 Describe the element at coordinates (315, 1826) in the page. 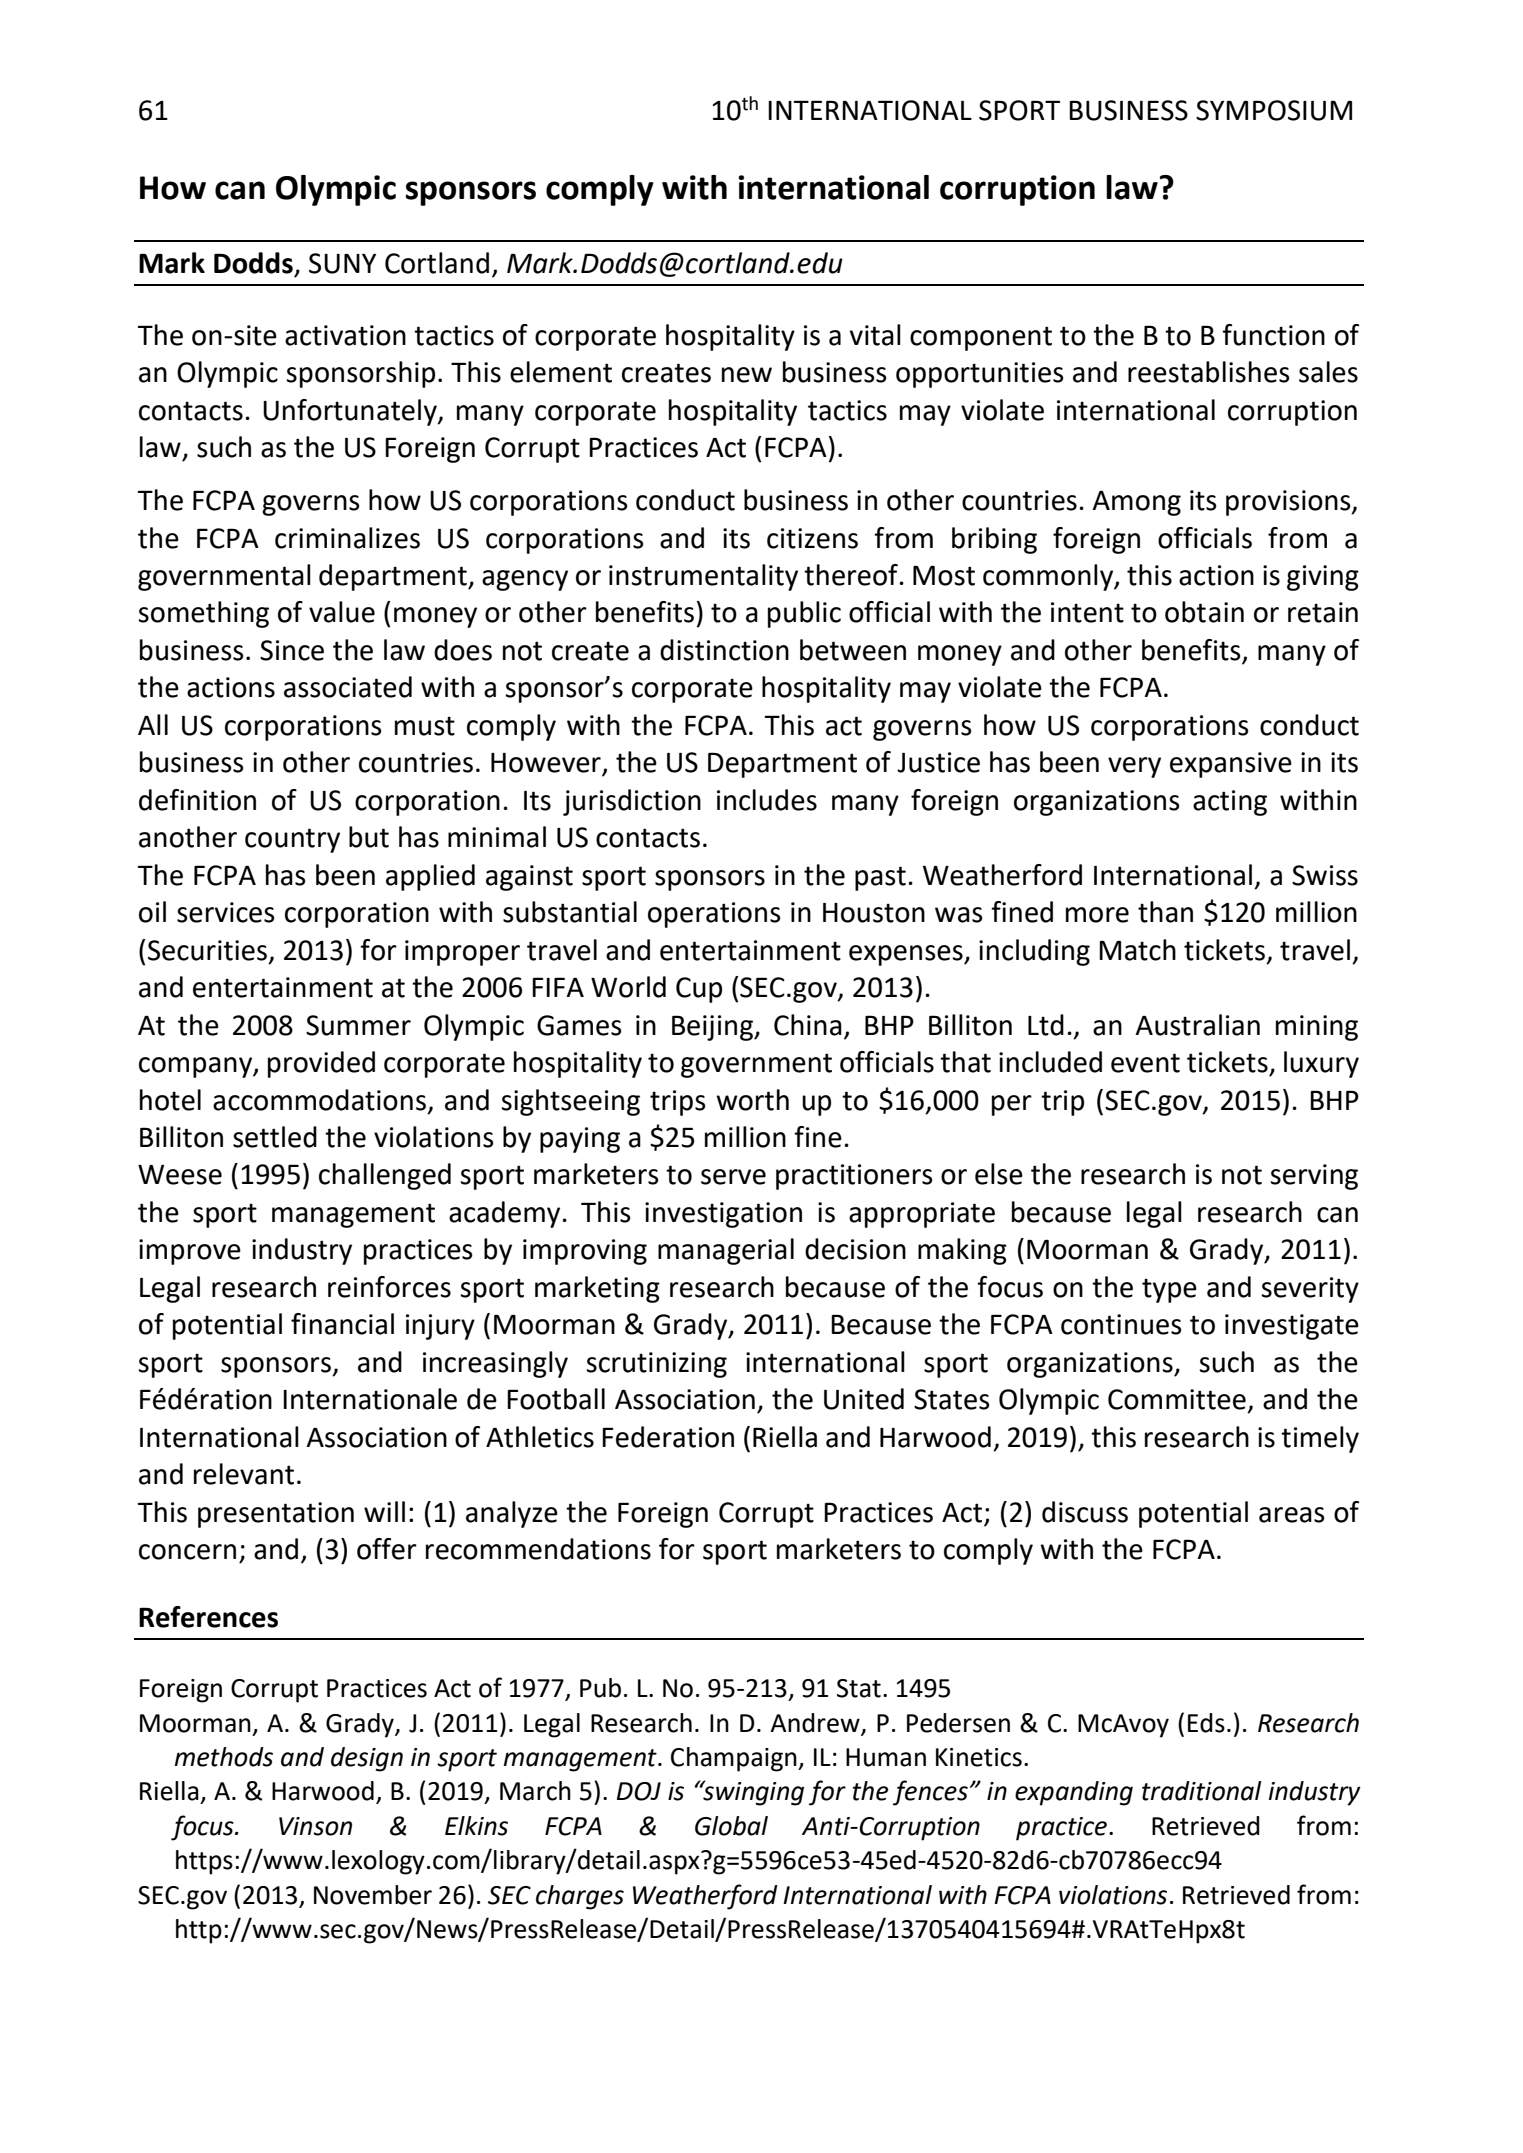

I see `Vinson` at that location.
